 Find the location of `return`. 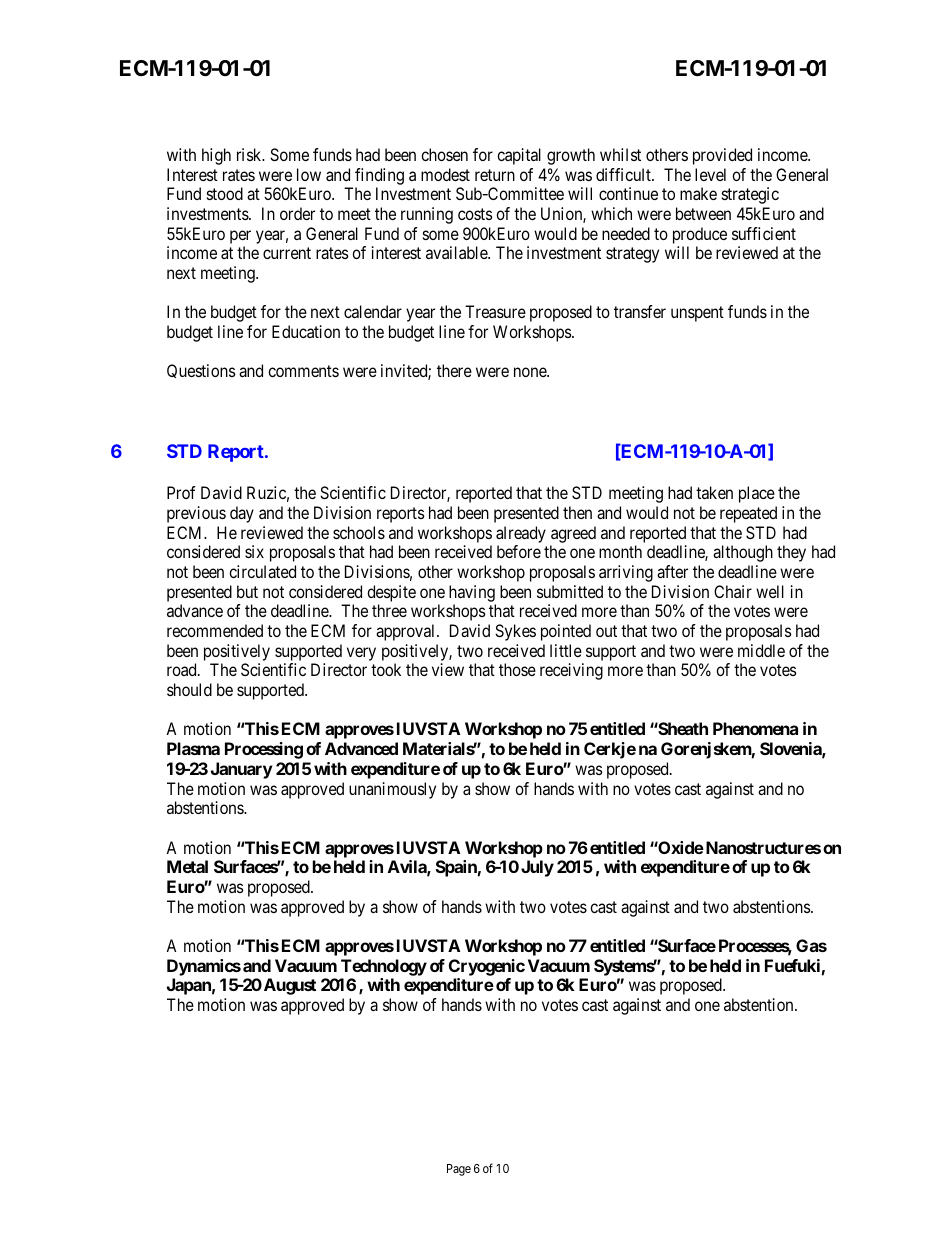

return is located at coordinates (495, 175).
